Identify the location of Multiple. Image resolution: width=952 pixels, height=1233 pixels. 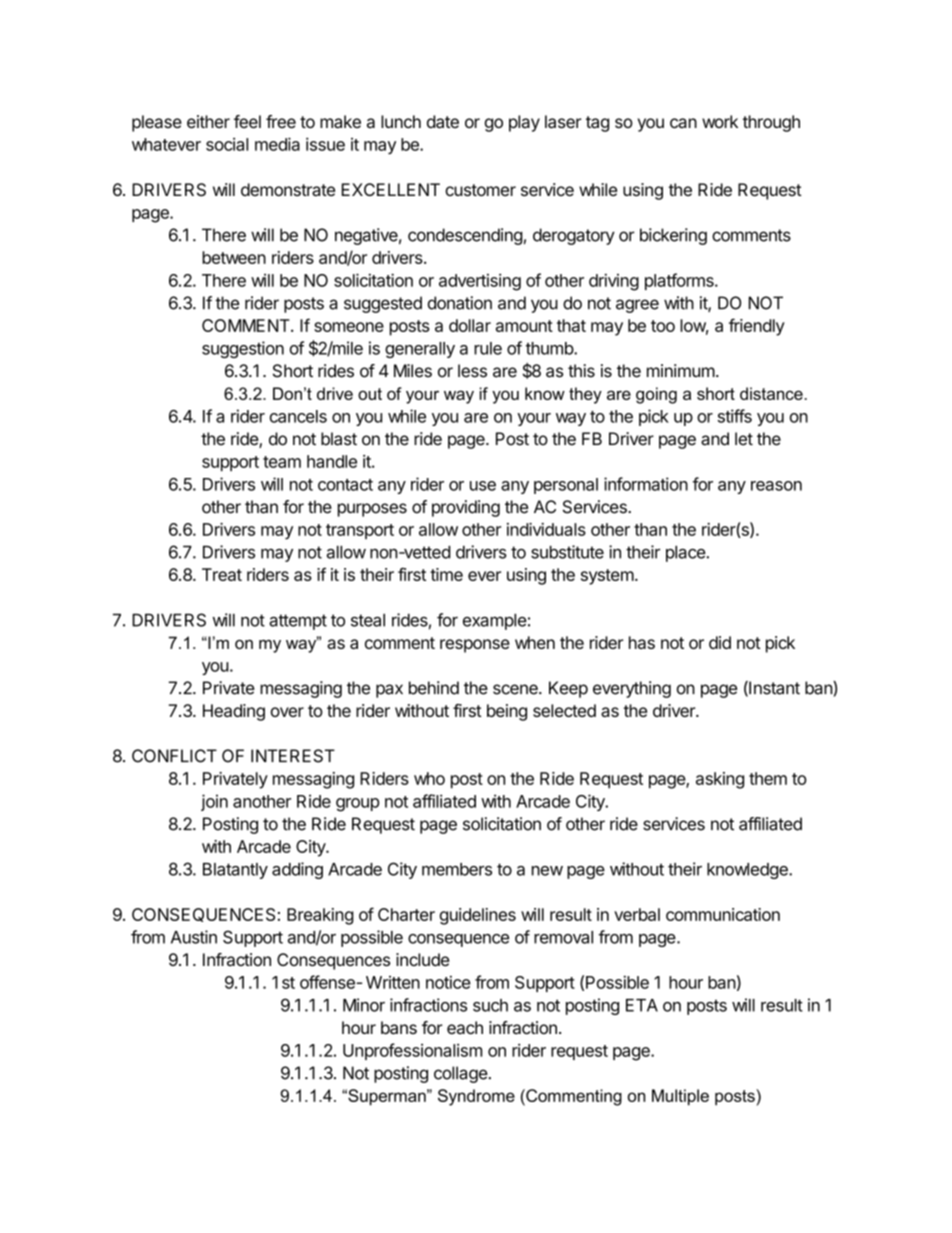
(680, 1097).
